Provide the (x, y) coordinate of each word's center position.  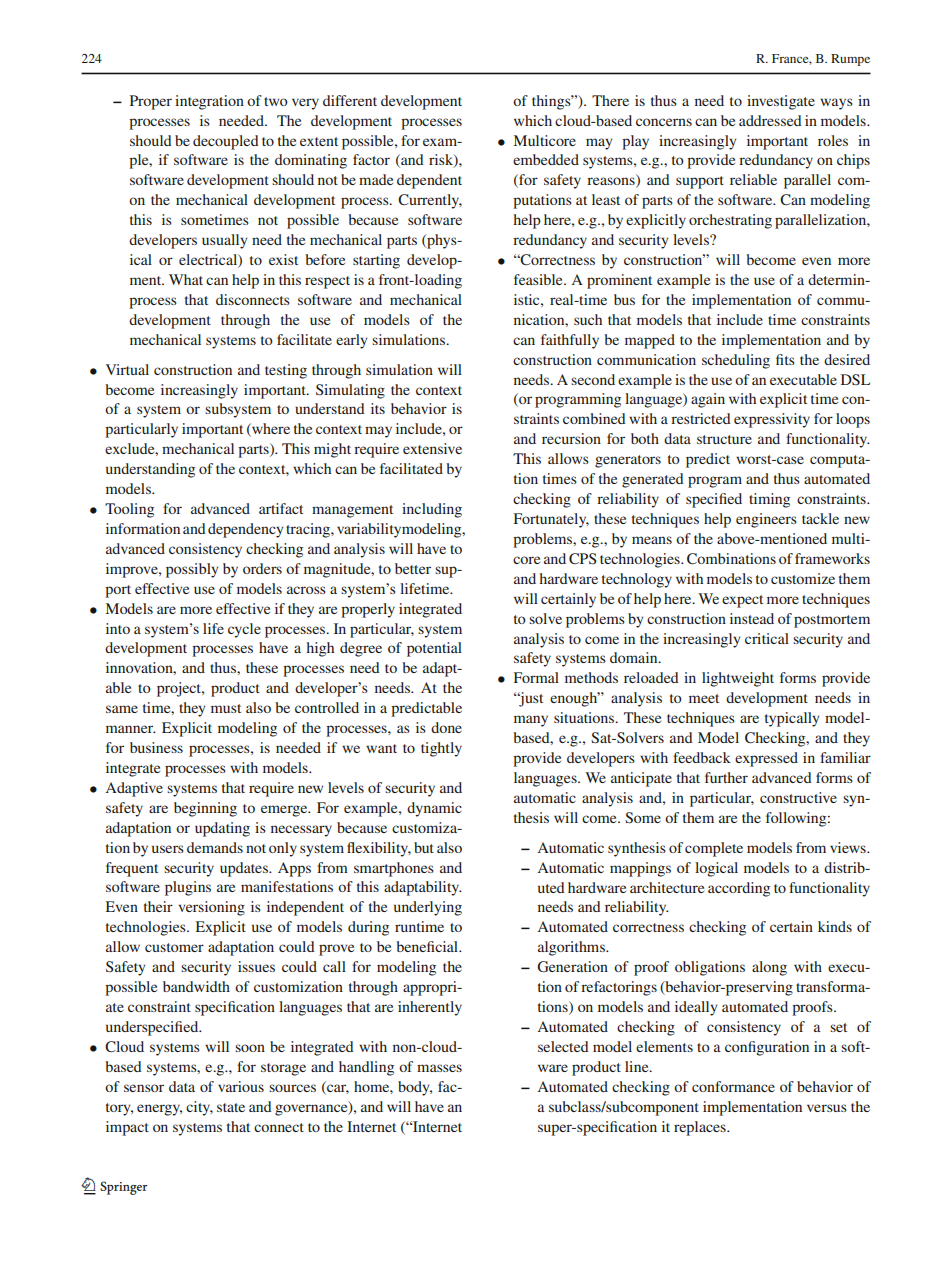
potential (434, 649)
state (231, 1107)
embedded (546, 159)
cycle (244, 630)
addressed (770, 120)
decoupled (226, 142)
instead (752, 618)
